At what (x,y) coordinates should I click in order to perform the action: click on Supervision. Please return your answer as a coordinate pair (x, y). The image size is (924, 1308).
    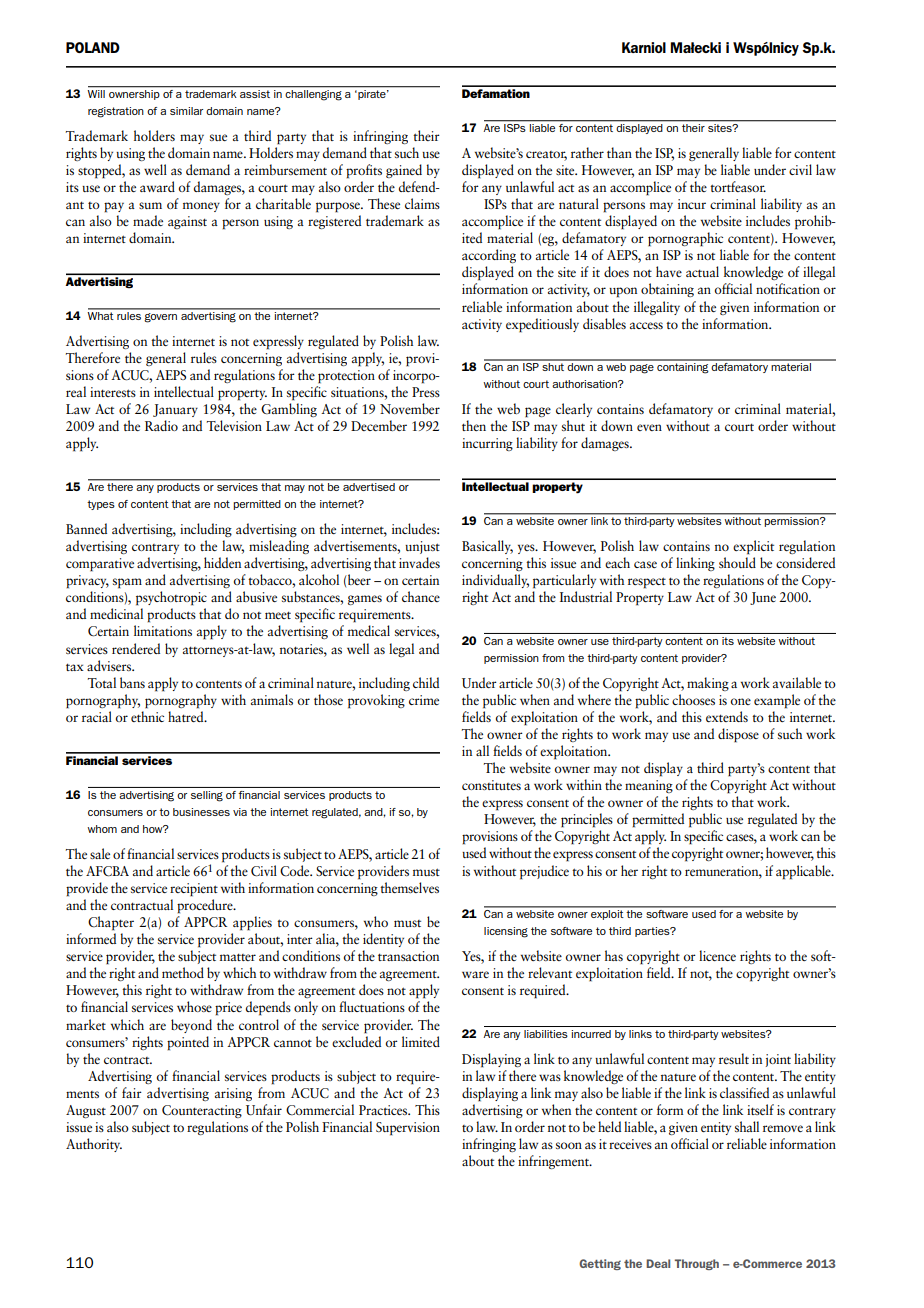
    Looking at the image, I should click on (408, 1129).
